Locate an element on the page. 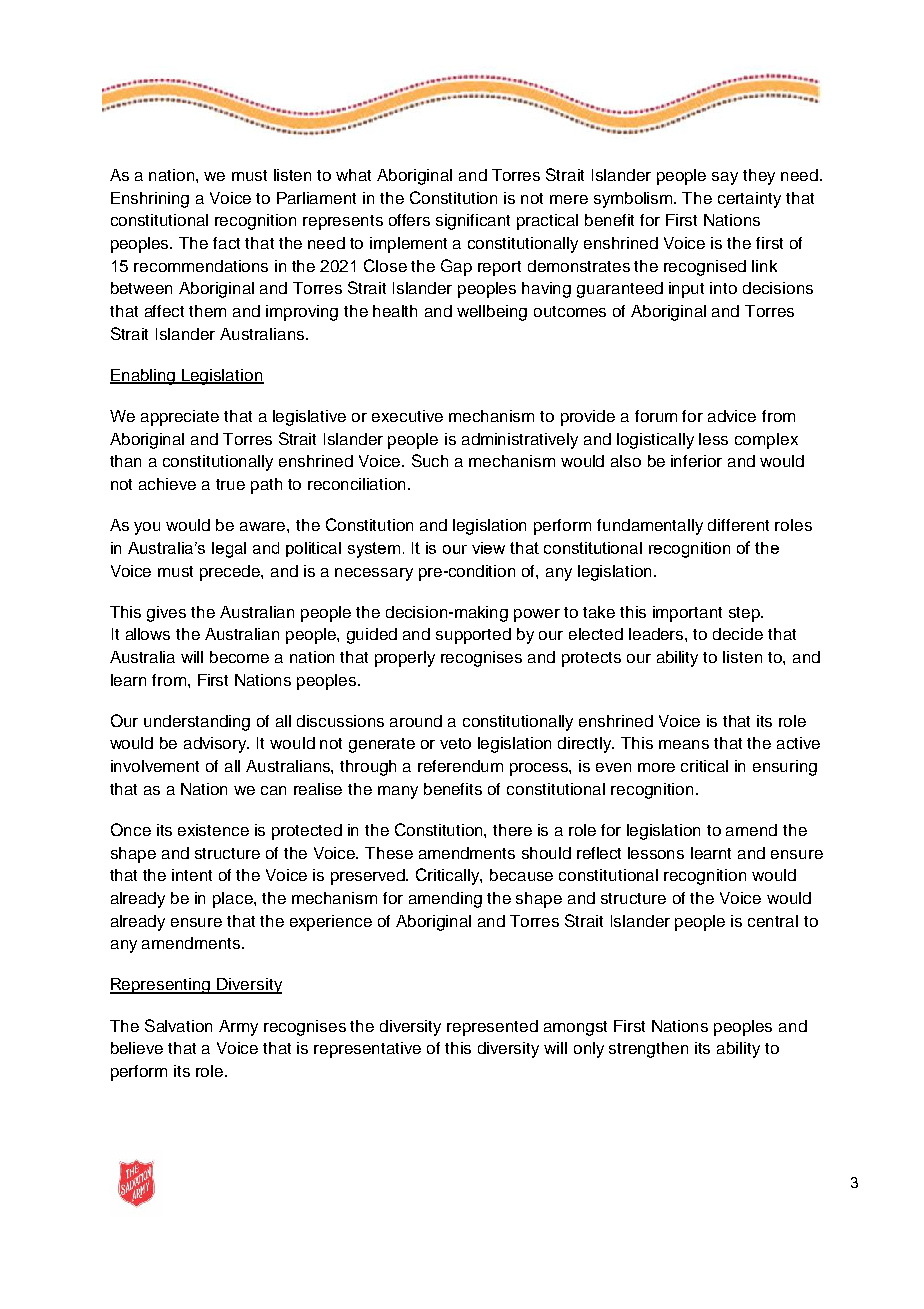 The width and height of the page is (924, 1309). inferior is located at coordinates (696, 461).
